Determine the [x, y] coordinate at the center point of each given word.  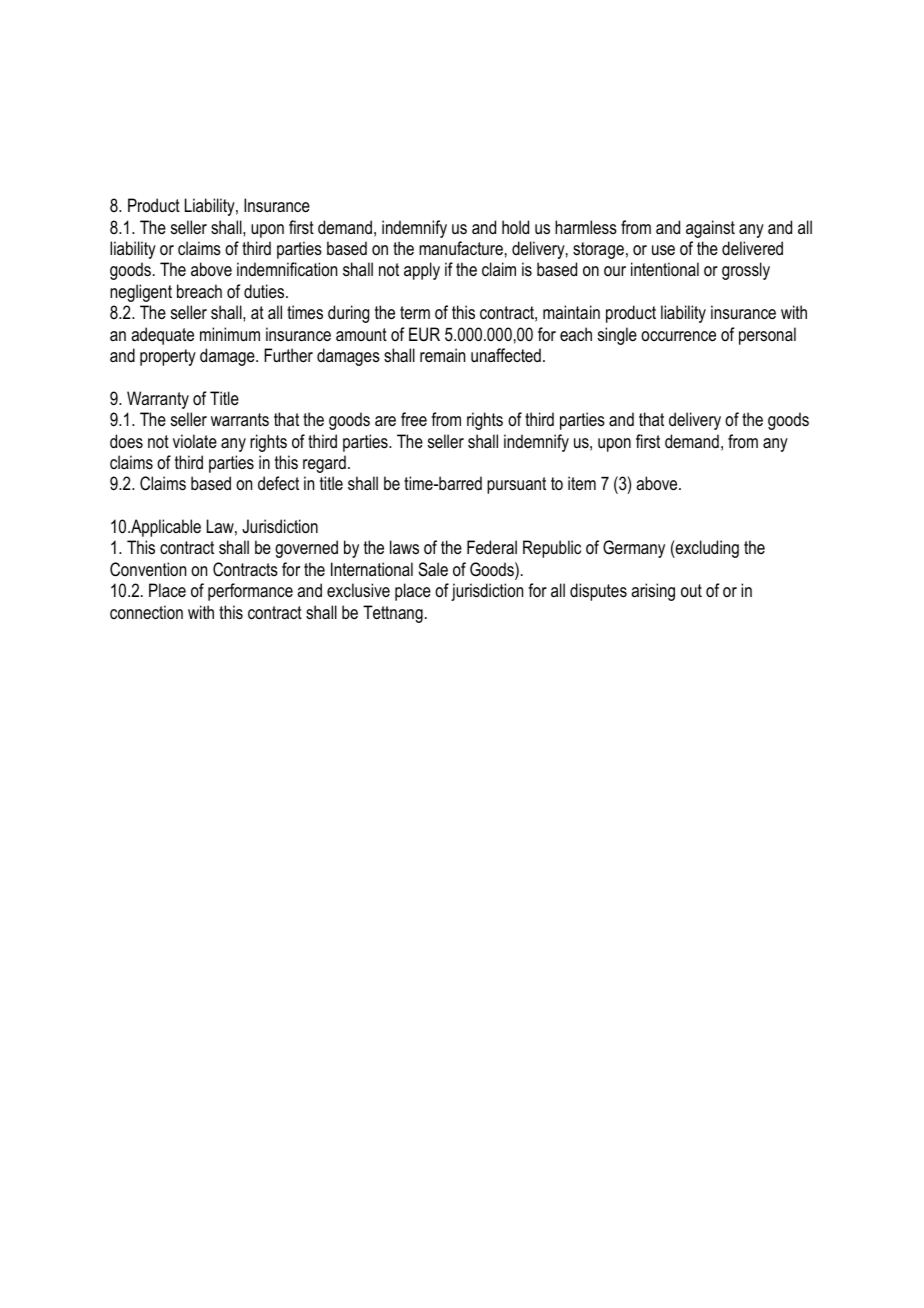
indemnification [287, 269]
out [691, 590]
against [710, 229]
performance [250, 592]
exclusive [358, 590]
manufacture [461, 248]
